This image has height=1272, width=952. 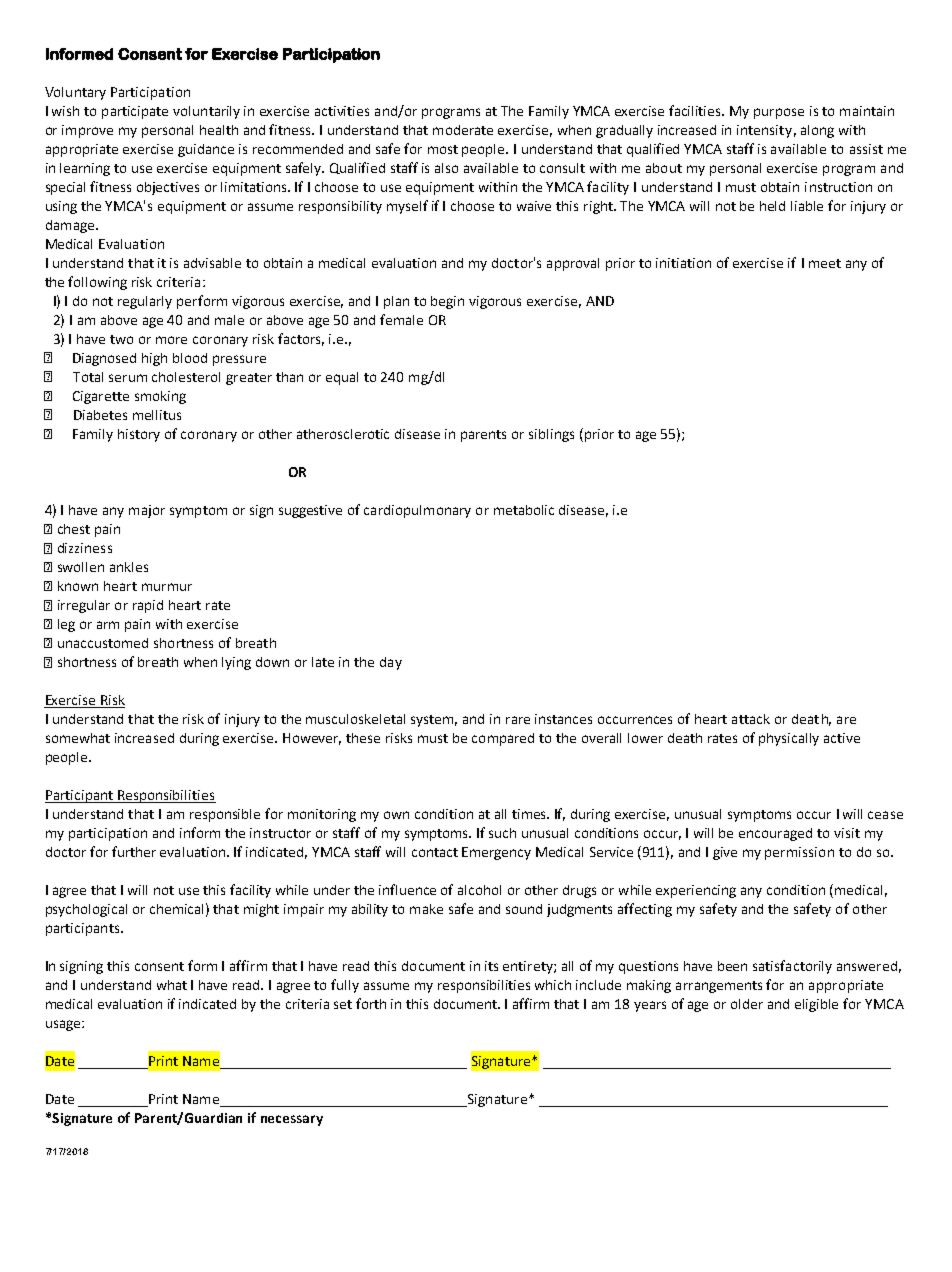 I want to click on participate, so click(x=135, y=112).
